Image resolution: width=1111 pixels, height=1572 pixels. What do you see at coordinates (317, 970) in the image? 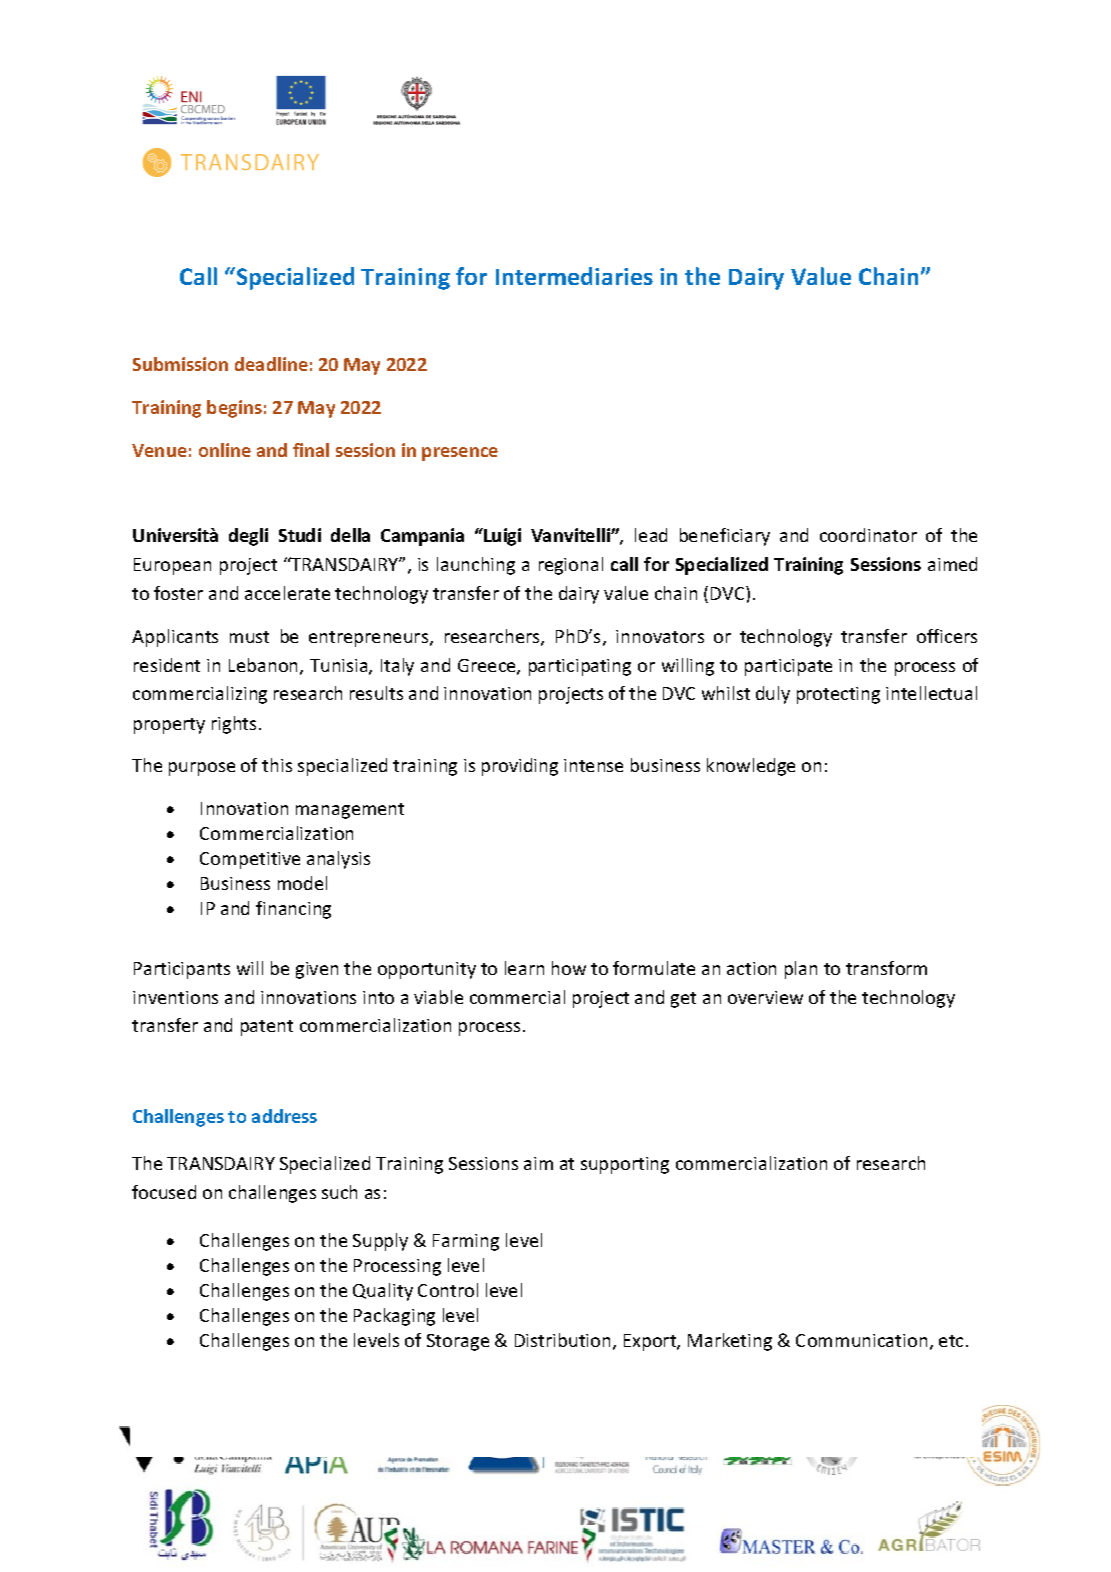
I see `given` at bounding box center [317, 970].
